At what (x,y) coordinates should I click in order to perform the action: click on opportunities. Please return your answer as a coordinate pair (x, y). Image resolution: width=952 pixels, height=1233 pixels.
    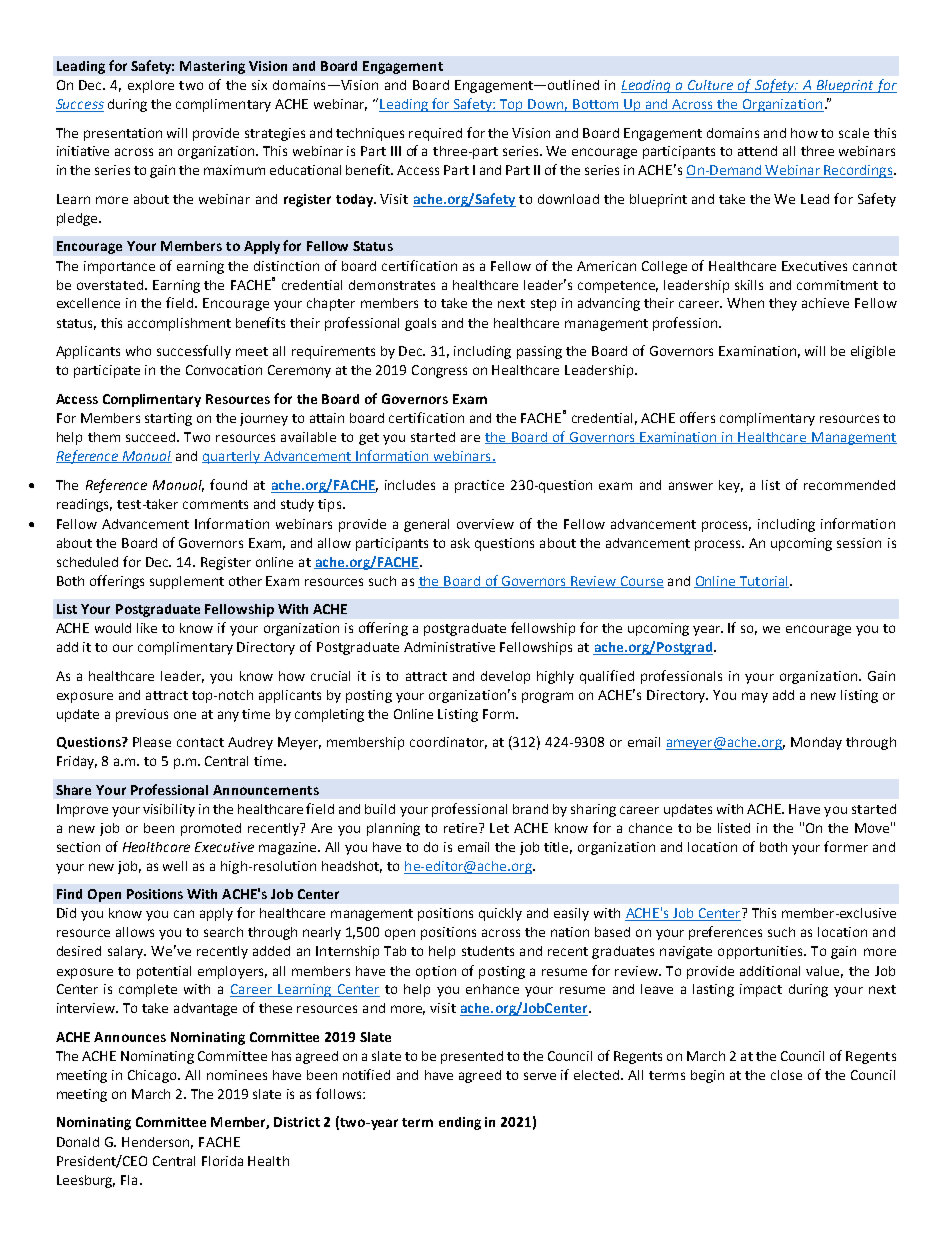
    Looking at the image, I should click on (761, 952).
